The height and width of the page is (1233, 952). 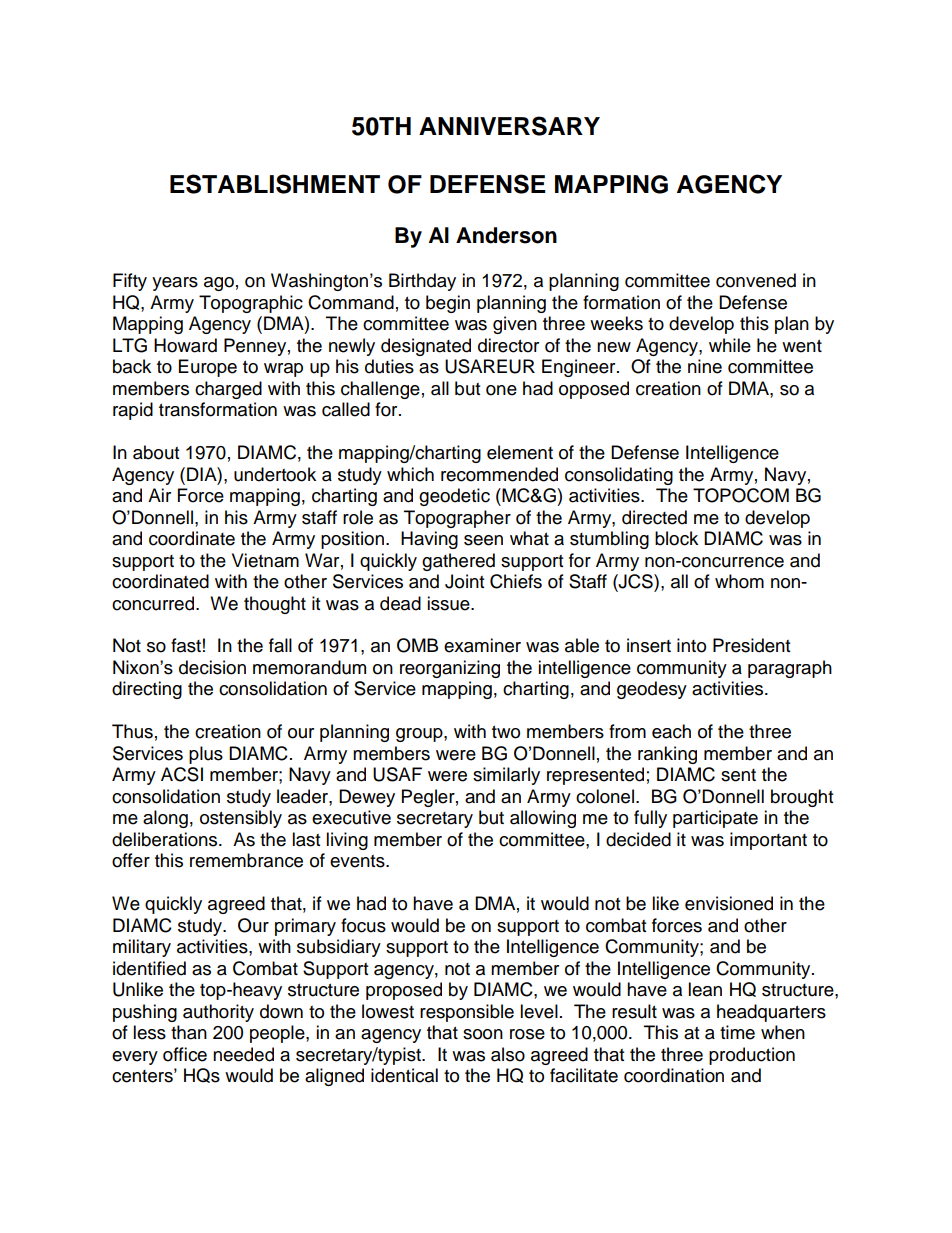 What do you see at coordinates (756, 280) in the page?
I see `convened` at bounding box center [756, 280].
